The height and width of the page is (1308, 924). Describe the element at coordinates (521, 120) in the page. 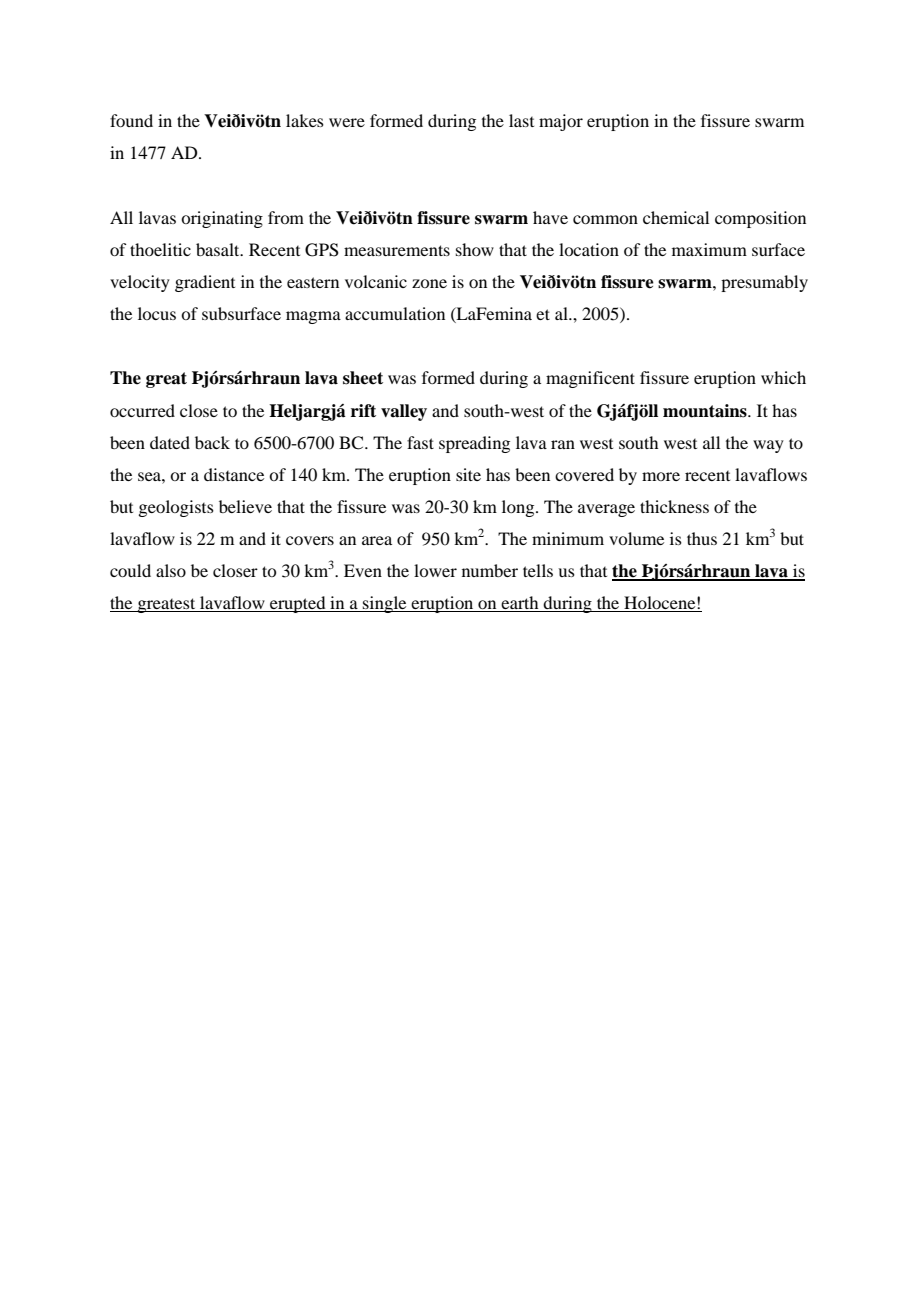

I see `last` at that location.
